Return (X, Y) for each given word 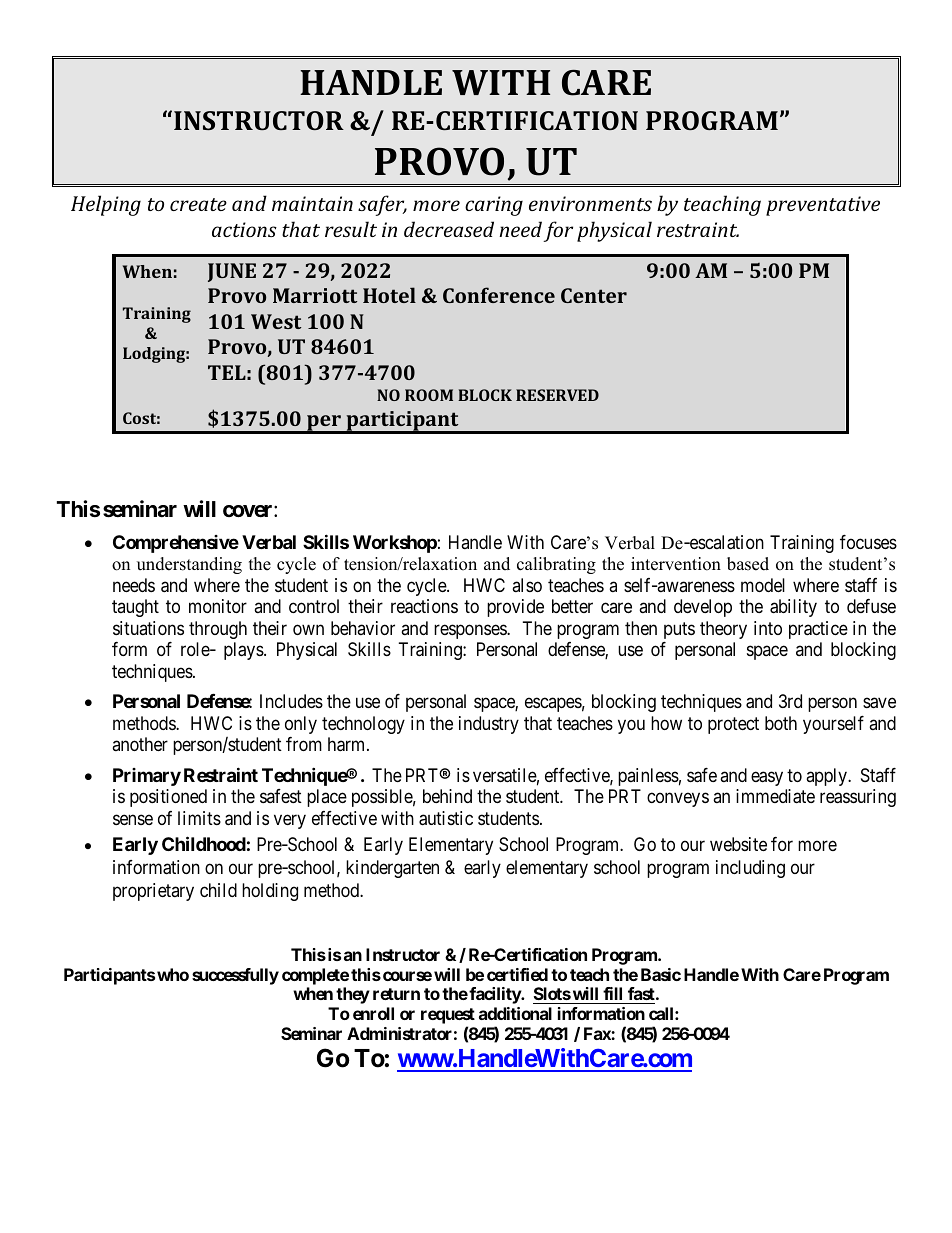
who (173, 974)
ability (793, 608)
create (198, 204)
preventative (823, 206)
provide (515, 608)
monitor (218, 606)
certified (517, 974)
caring (494, 206)
